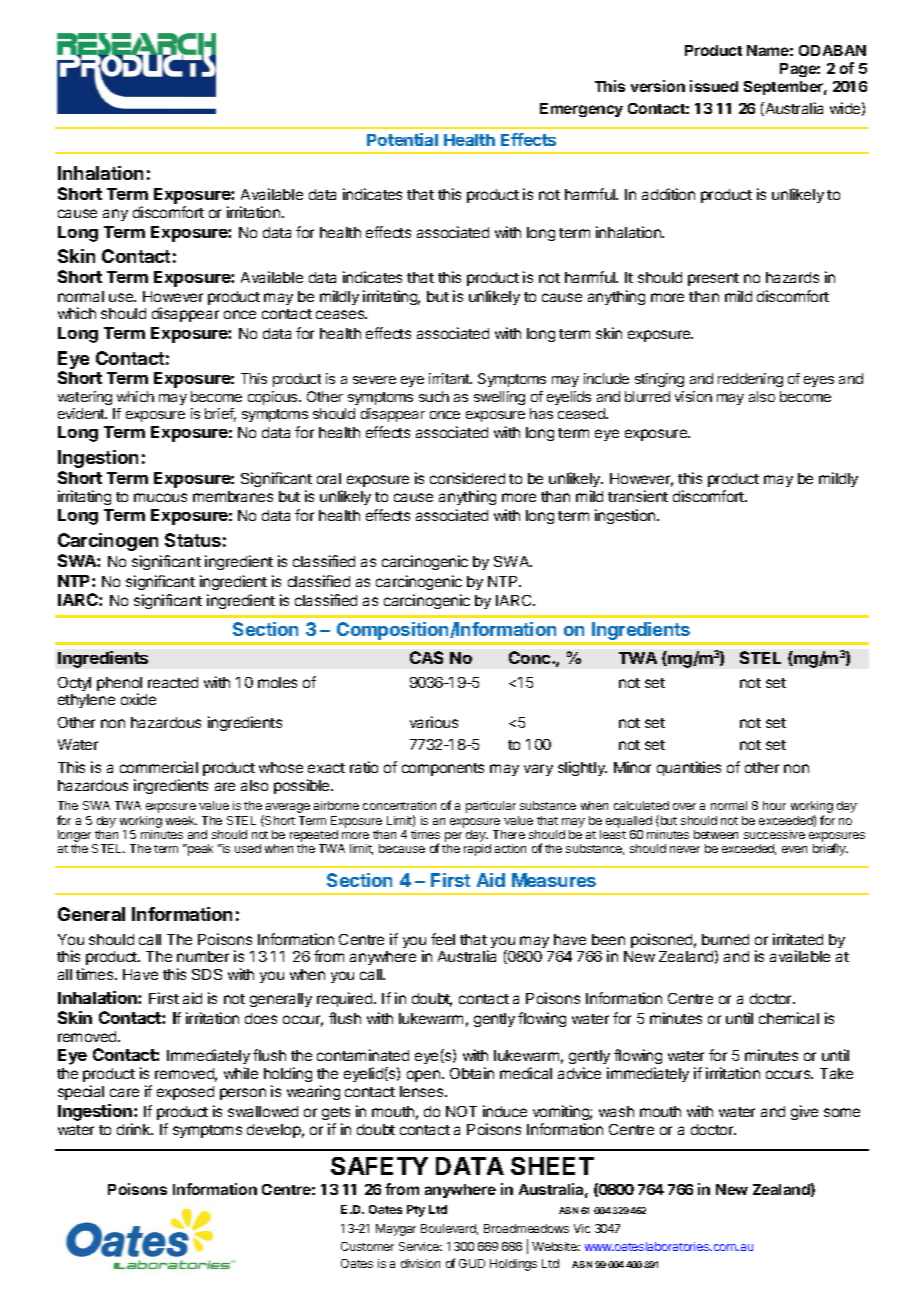 This page has height=1308, width=924. What do you see at coordinates (581, 110) in the page?
I see `Emergency` at bounding box center [581, 110].
